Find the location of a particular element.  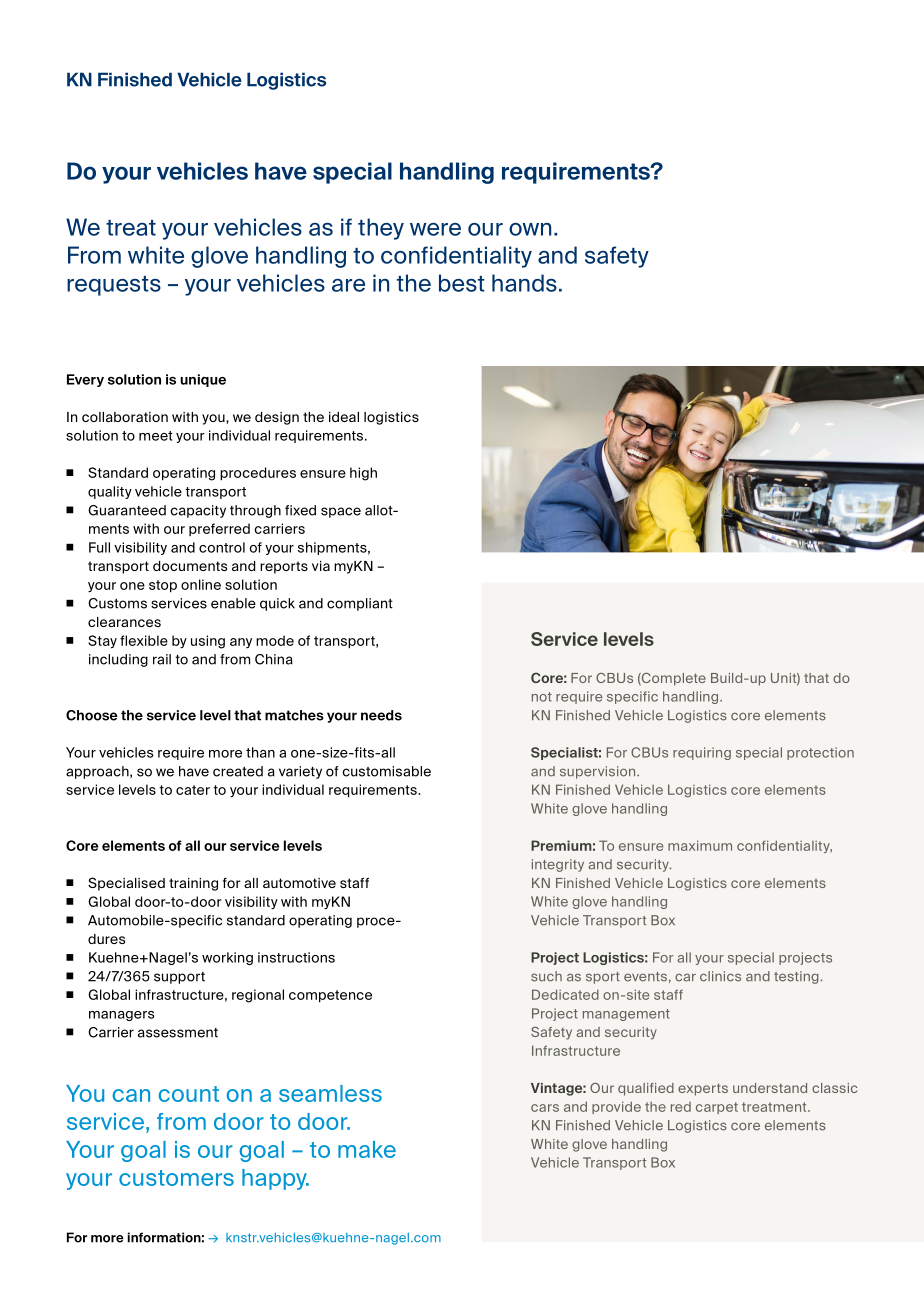

such is located at coordinates (546, 976).
